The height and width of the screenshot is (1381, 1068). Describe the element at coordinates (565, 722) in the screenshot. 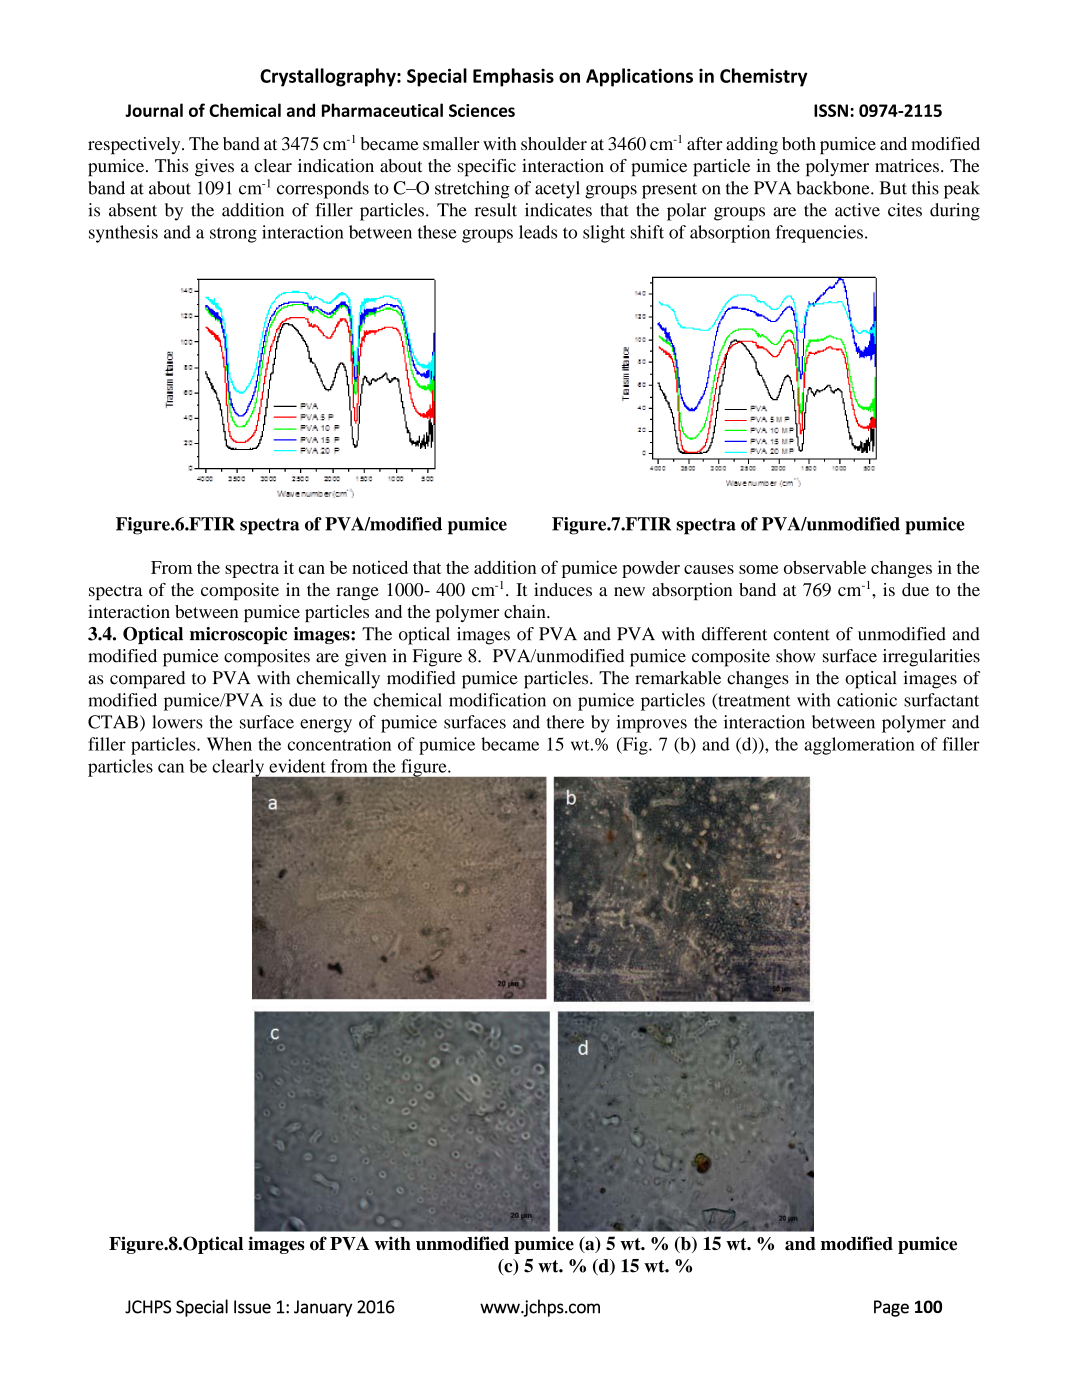

I see `there` at that location.
